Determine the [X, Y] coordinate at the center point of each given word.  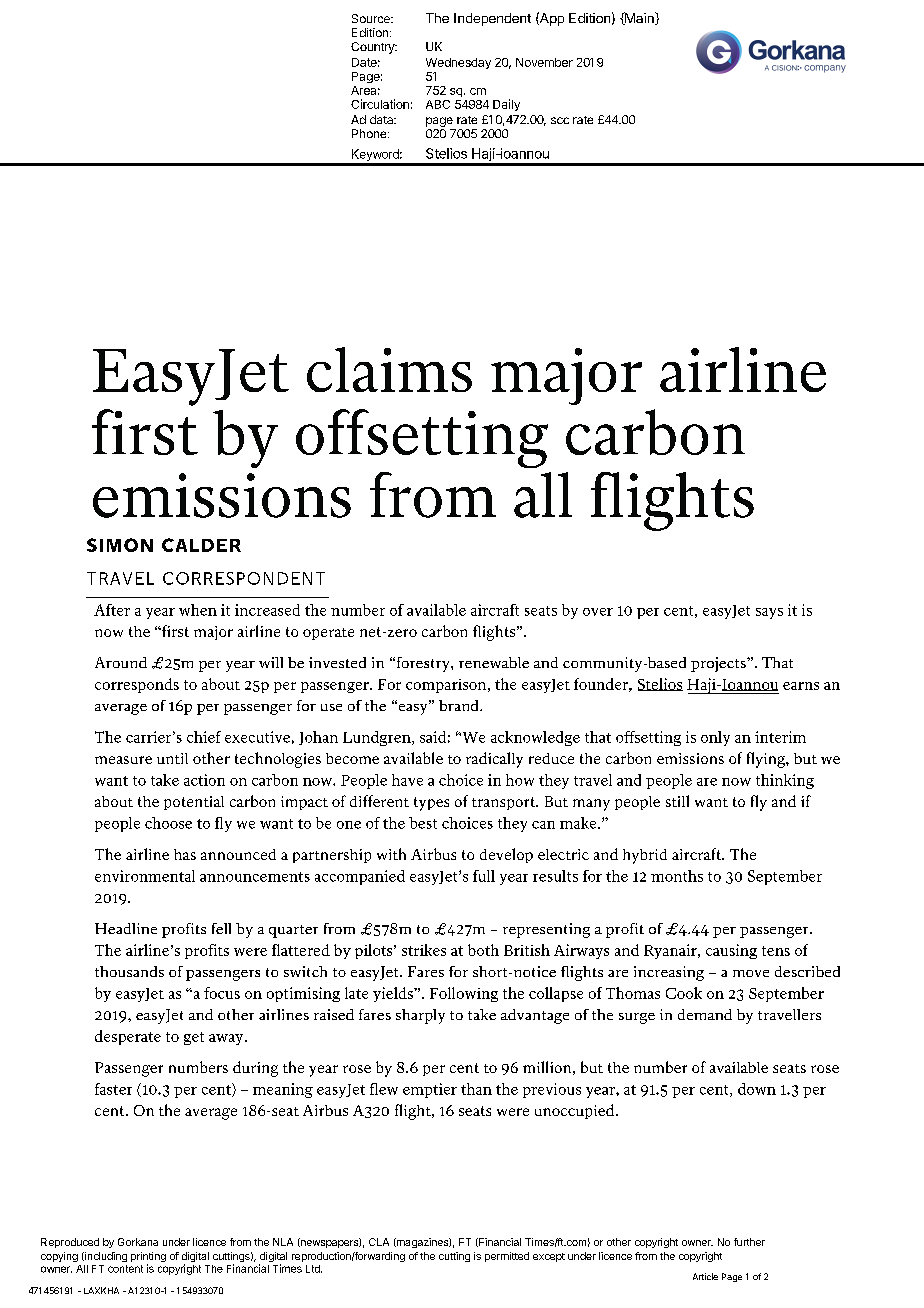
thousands [129, 971]
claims [389, 369]
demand [705, 1014]
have [407, 780]
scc [560, 120]
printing [148, 1258]
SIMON [120, 545]
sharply [420, 1016]
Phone [370, 133]
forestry [423, 664]
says [769, 613]
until [172, 758]
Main [639, 18]
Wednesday [458, 63]
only [715, 738]
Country [374, 48]
